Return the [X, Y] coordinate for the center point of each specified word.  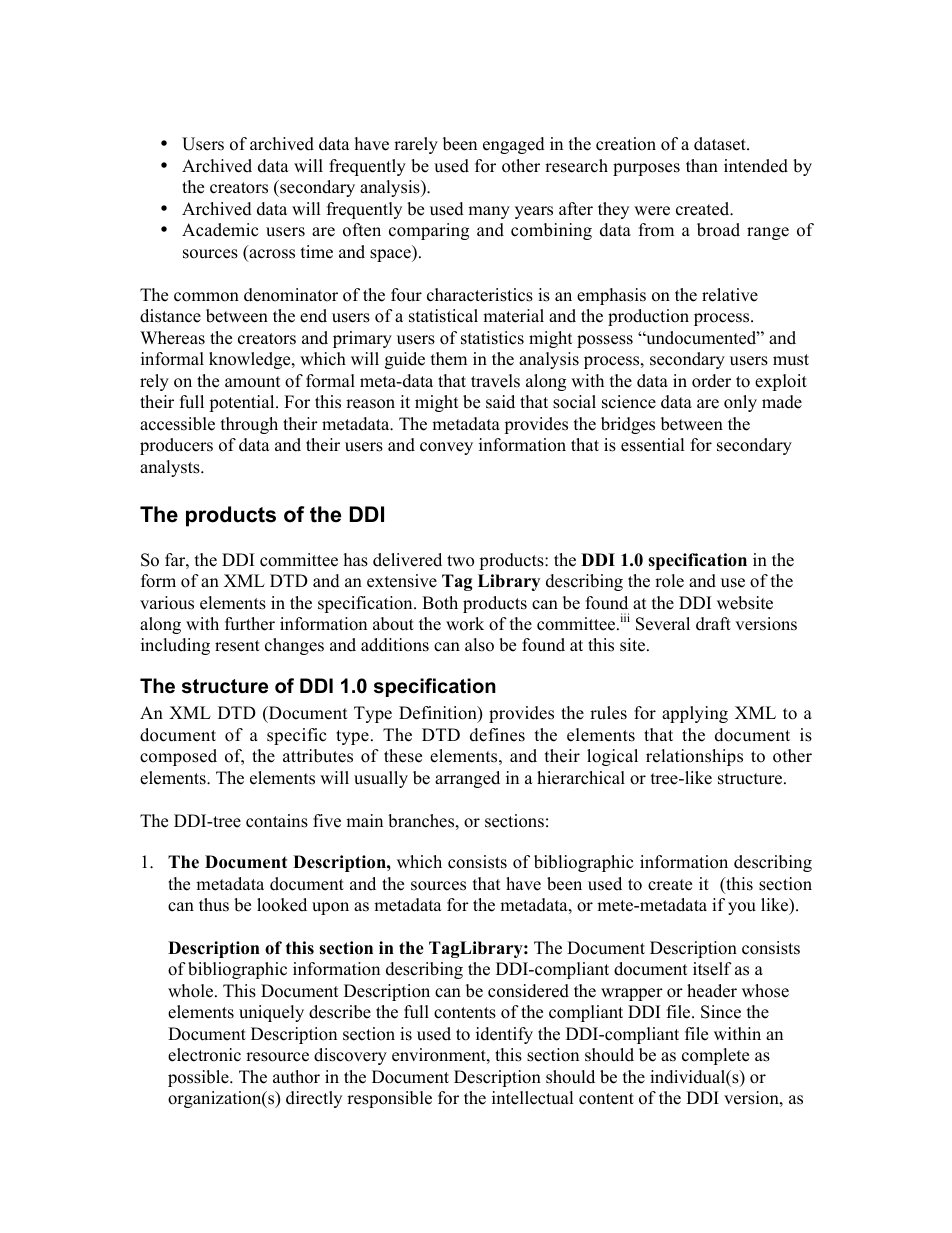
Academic [220, 230]
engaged [514, 145]
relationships [694, 757]
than [702, 165]
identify [504, 1035]
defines [497, 735]
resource [277, 1057]
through [249, 425]
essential [653, 445]
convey [446, 448]
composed [178, 757]
